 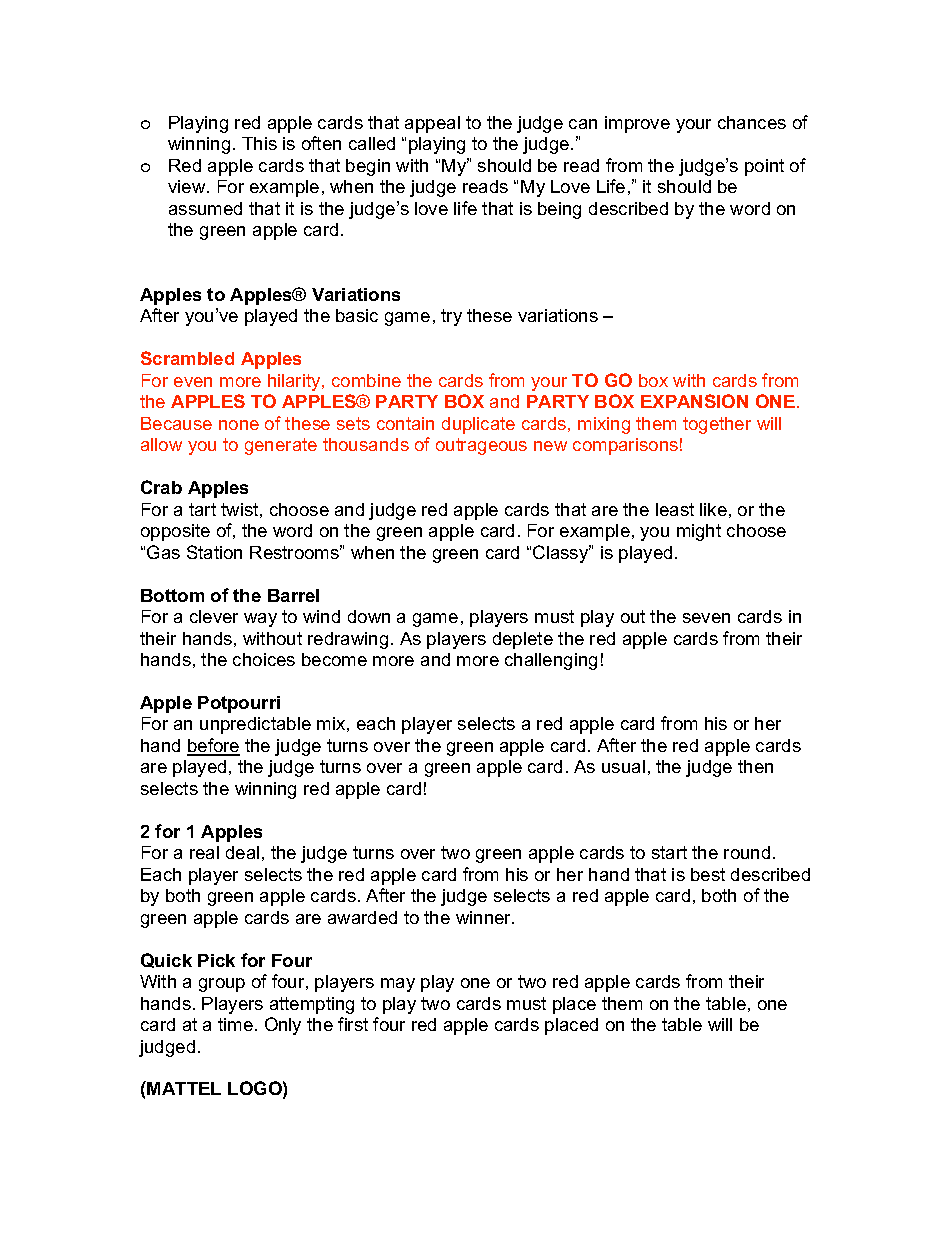 What do you see at coordinates (523, 640) in the page?
I see `deplete` at bounding box center [523, 640].
